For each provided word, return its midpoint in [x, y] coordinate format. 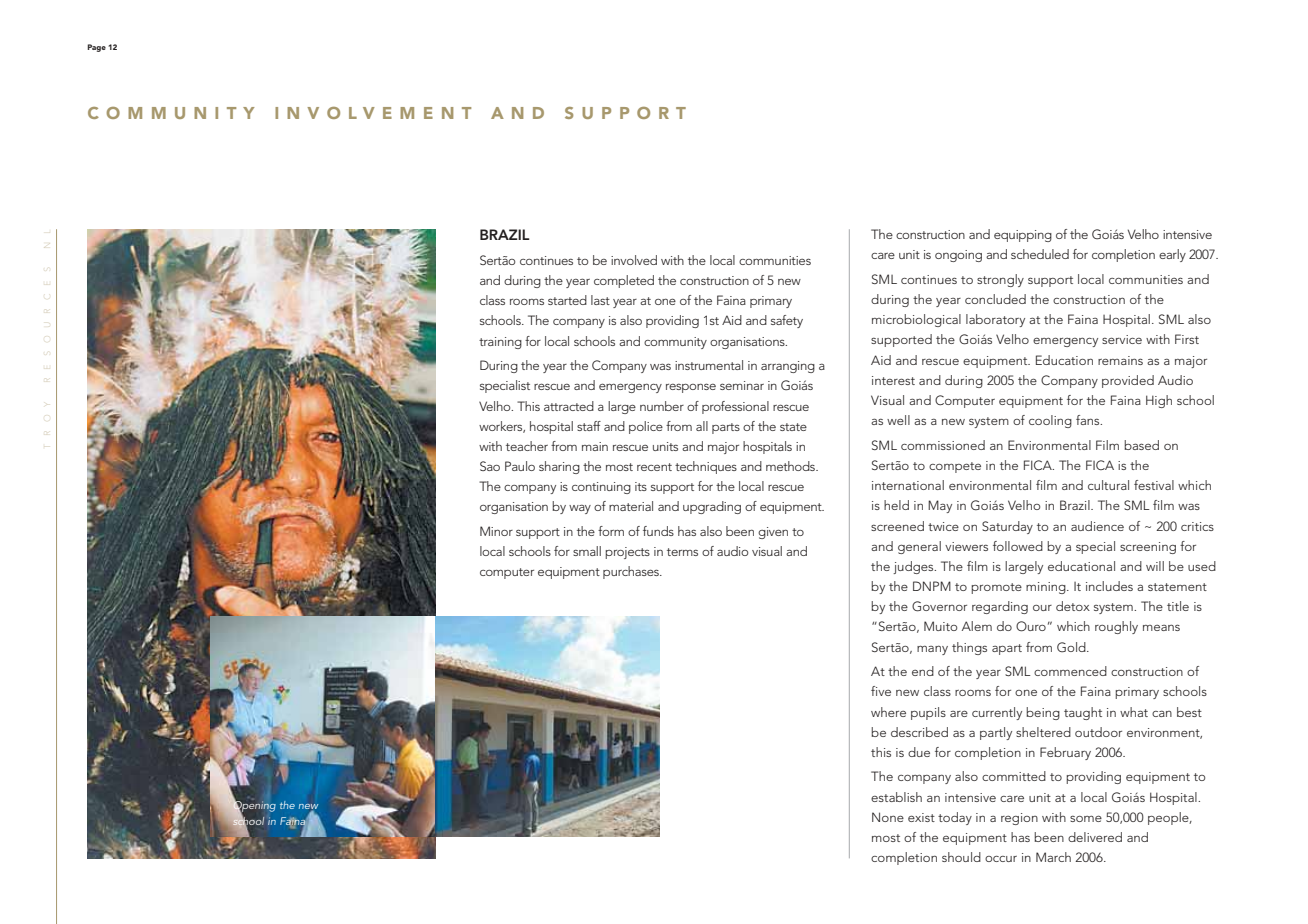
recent [654, 467]
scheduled [1040, 254]
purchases [632, 572]
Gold [1072, 647]
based [1141, 445]
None [888, 817]
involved [634, 260]
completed [624, 281]
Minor [496, 531]
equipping [1023, 236]
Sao [490, 466]
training [500, 343]
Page [96, 48]
